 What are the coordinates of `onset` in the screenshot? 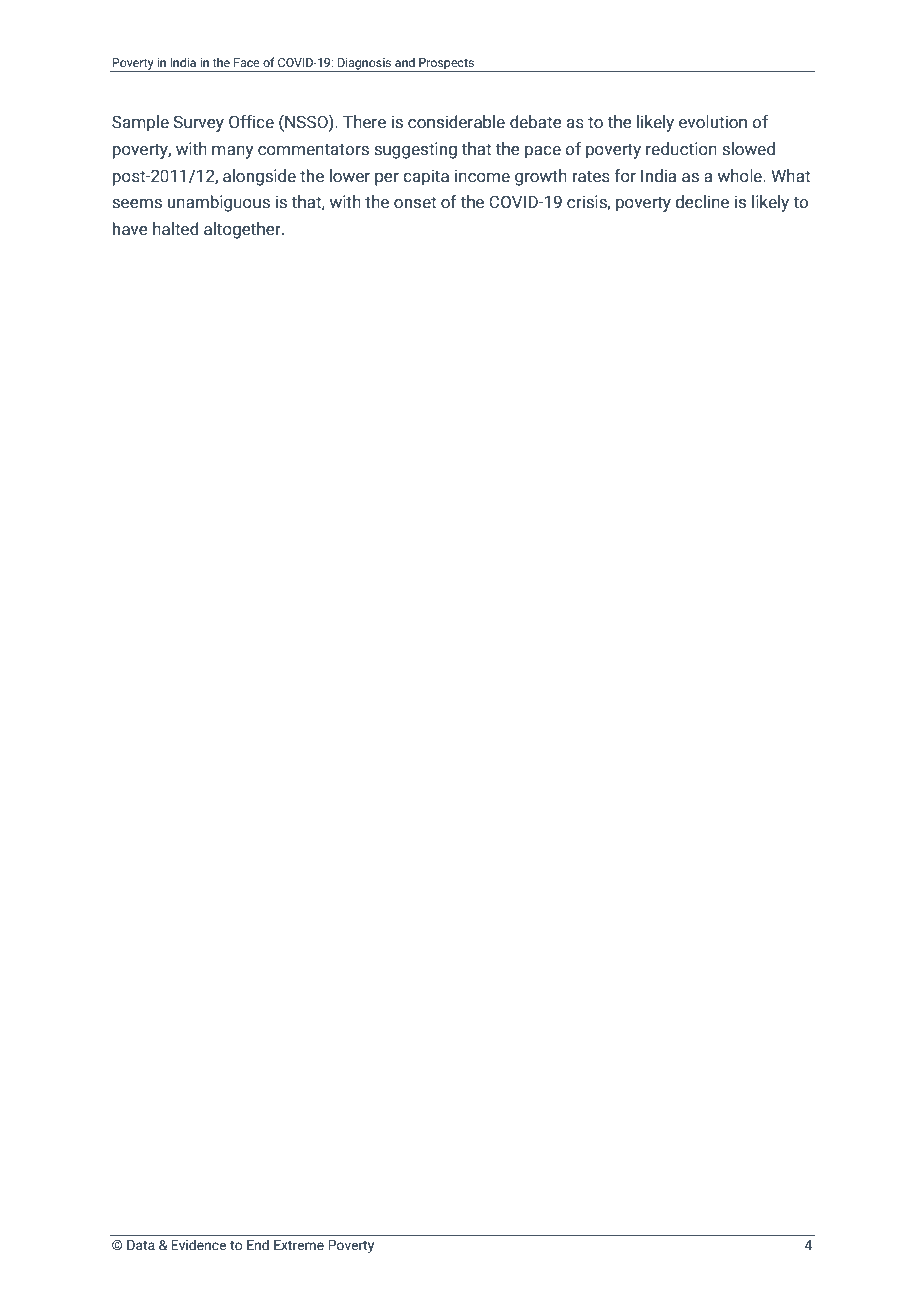 It's located at (415, 202).
